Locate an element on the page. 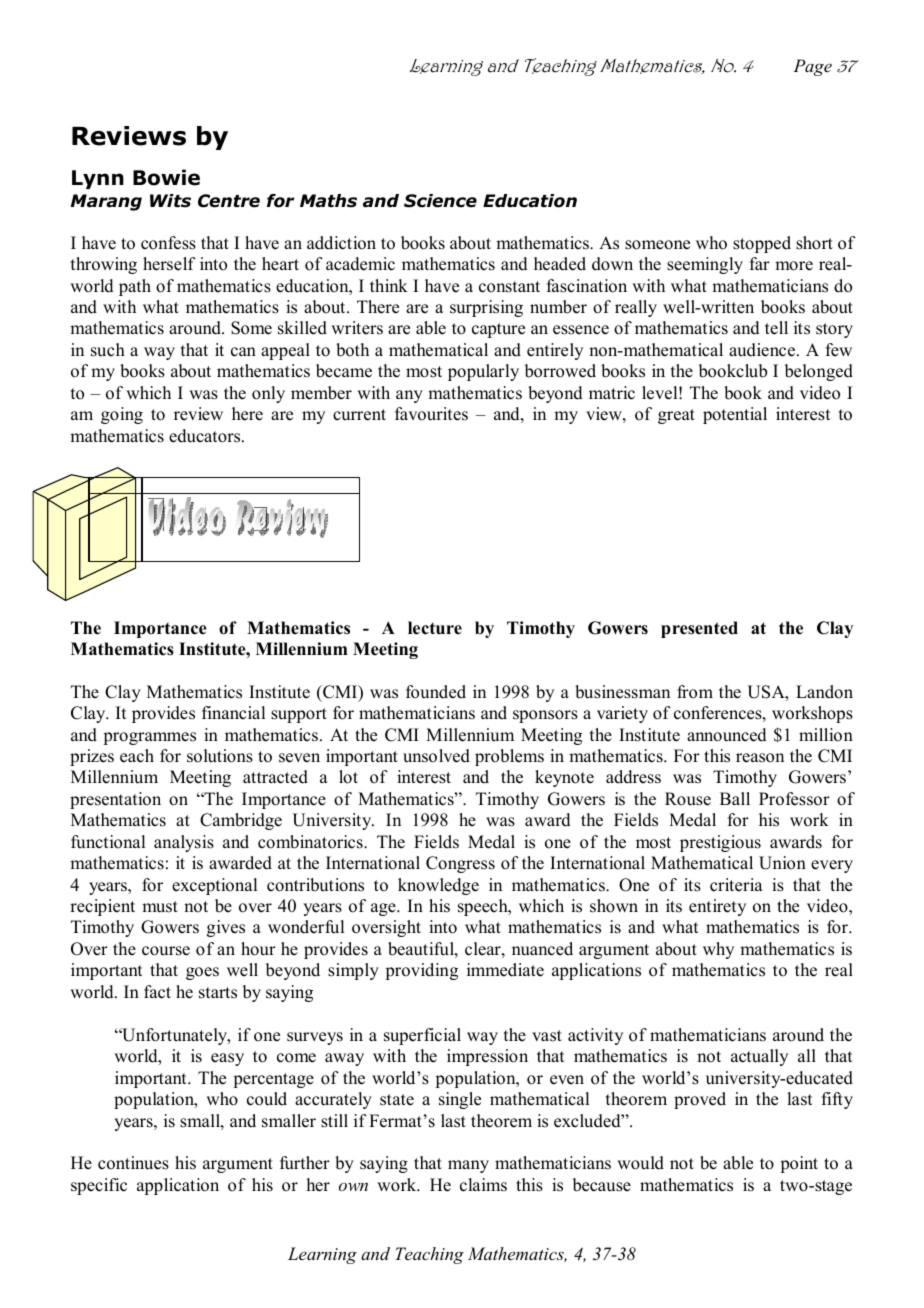 This document has height=1308, width=924. continues is located at coordinates (133, 1163).
